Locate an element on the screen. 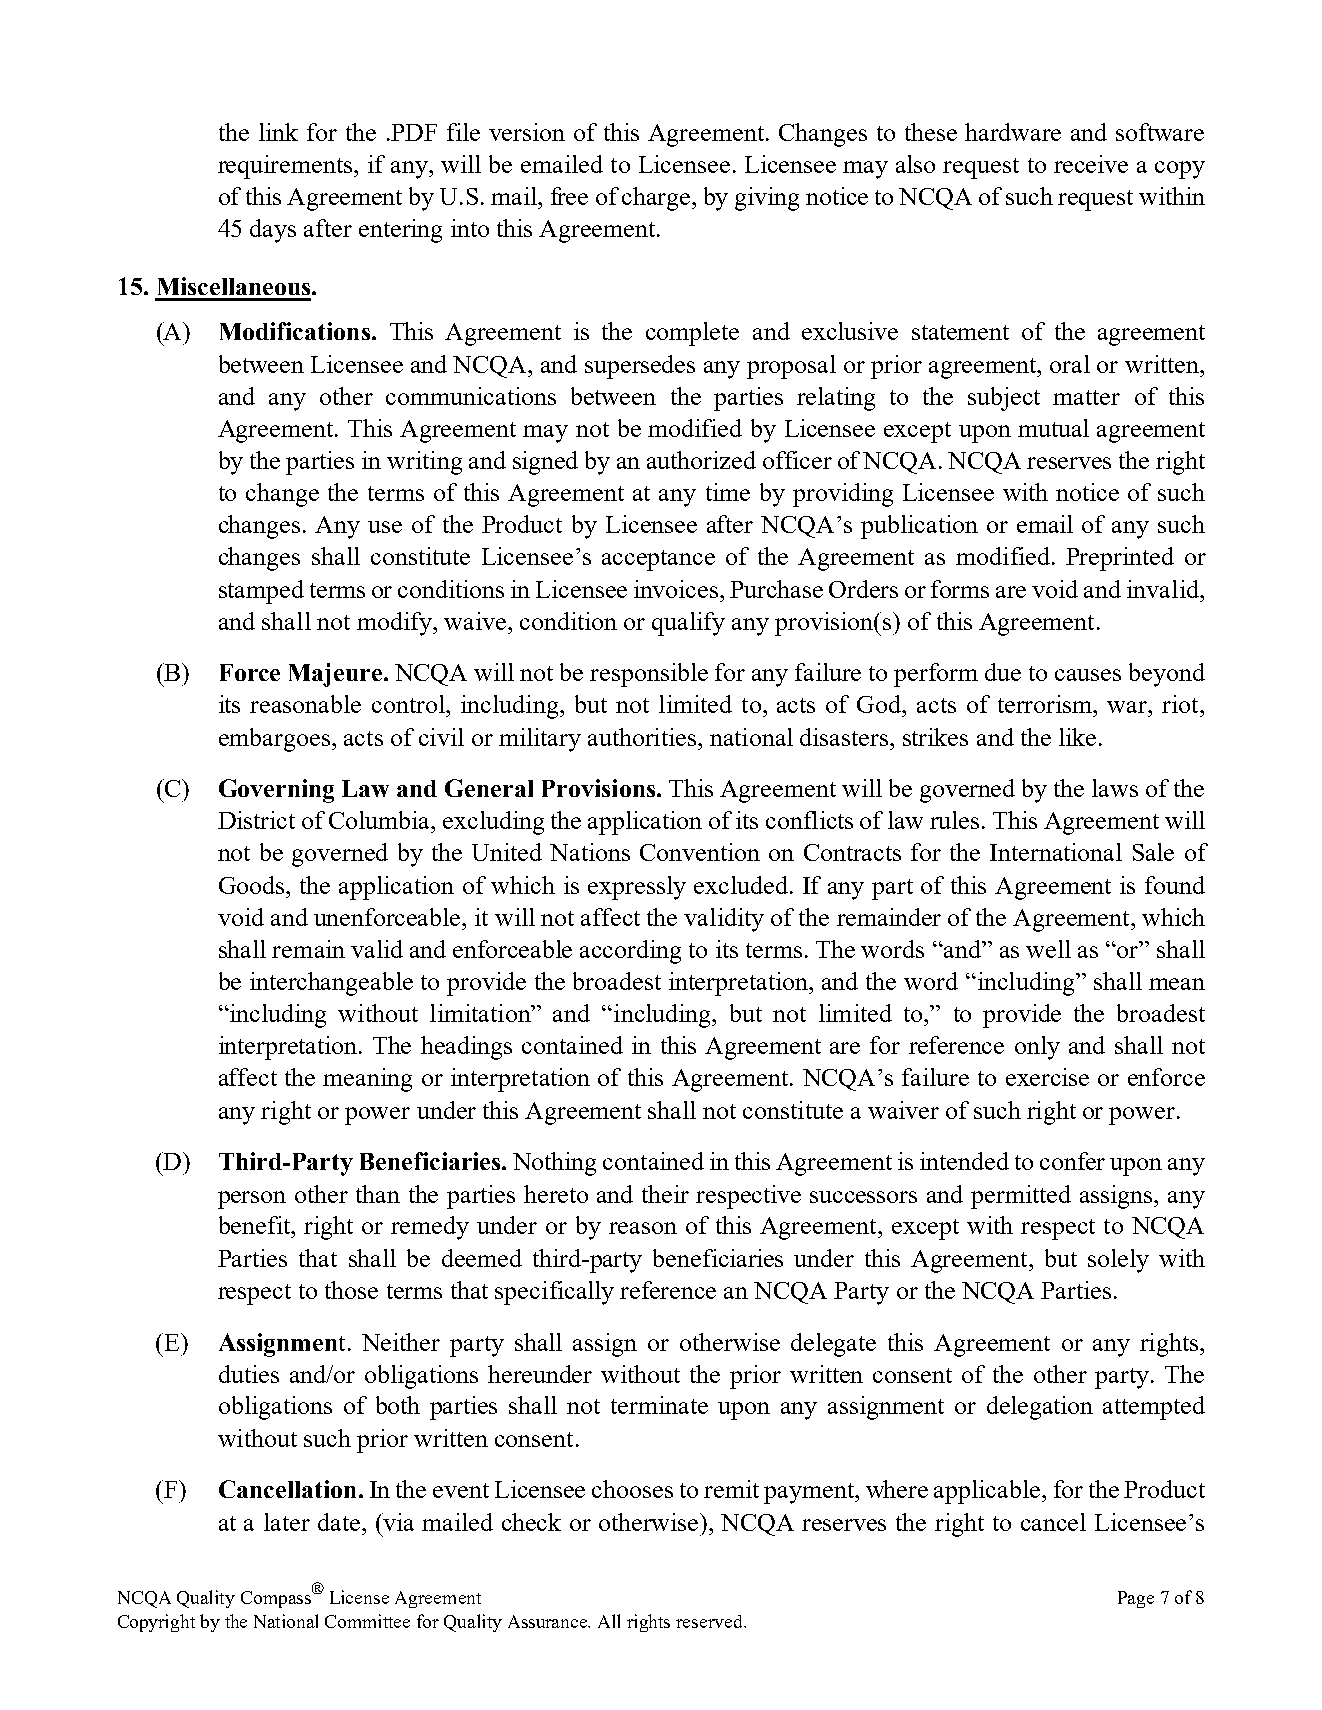  receive is located at coordinates (1091, 164).
